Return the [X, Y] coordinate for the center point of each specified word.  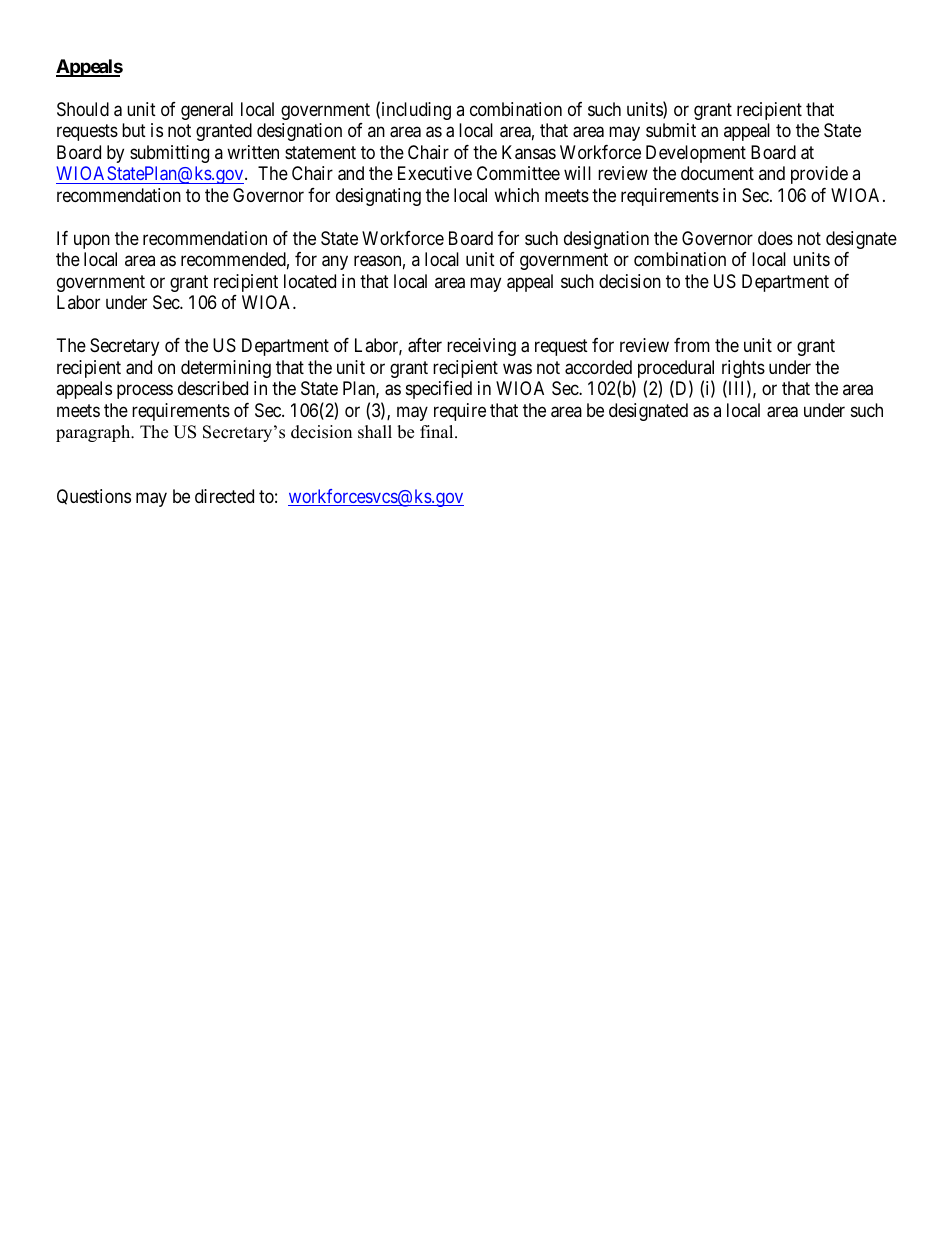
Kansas [529, 152]
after [425, 345]
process [145, 392]
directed [224, 496]
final [438, 431]
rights [743, 370]
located [310, 281]
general [207, 111]
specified [439, 390]
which [516, 195]
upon [92, 241]
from [692, 345]
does [775, 238]
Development [696, 154]
